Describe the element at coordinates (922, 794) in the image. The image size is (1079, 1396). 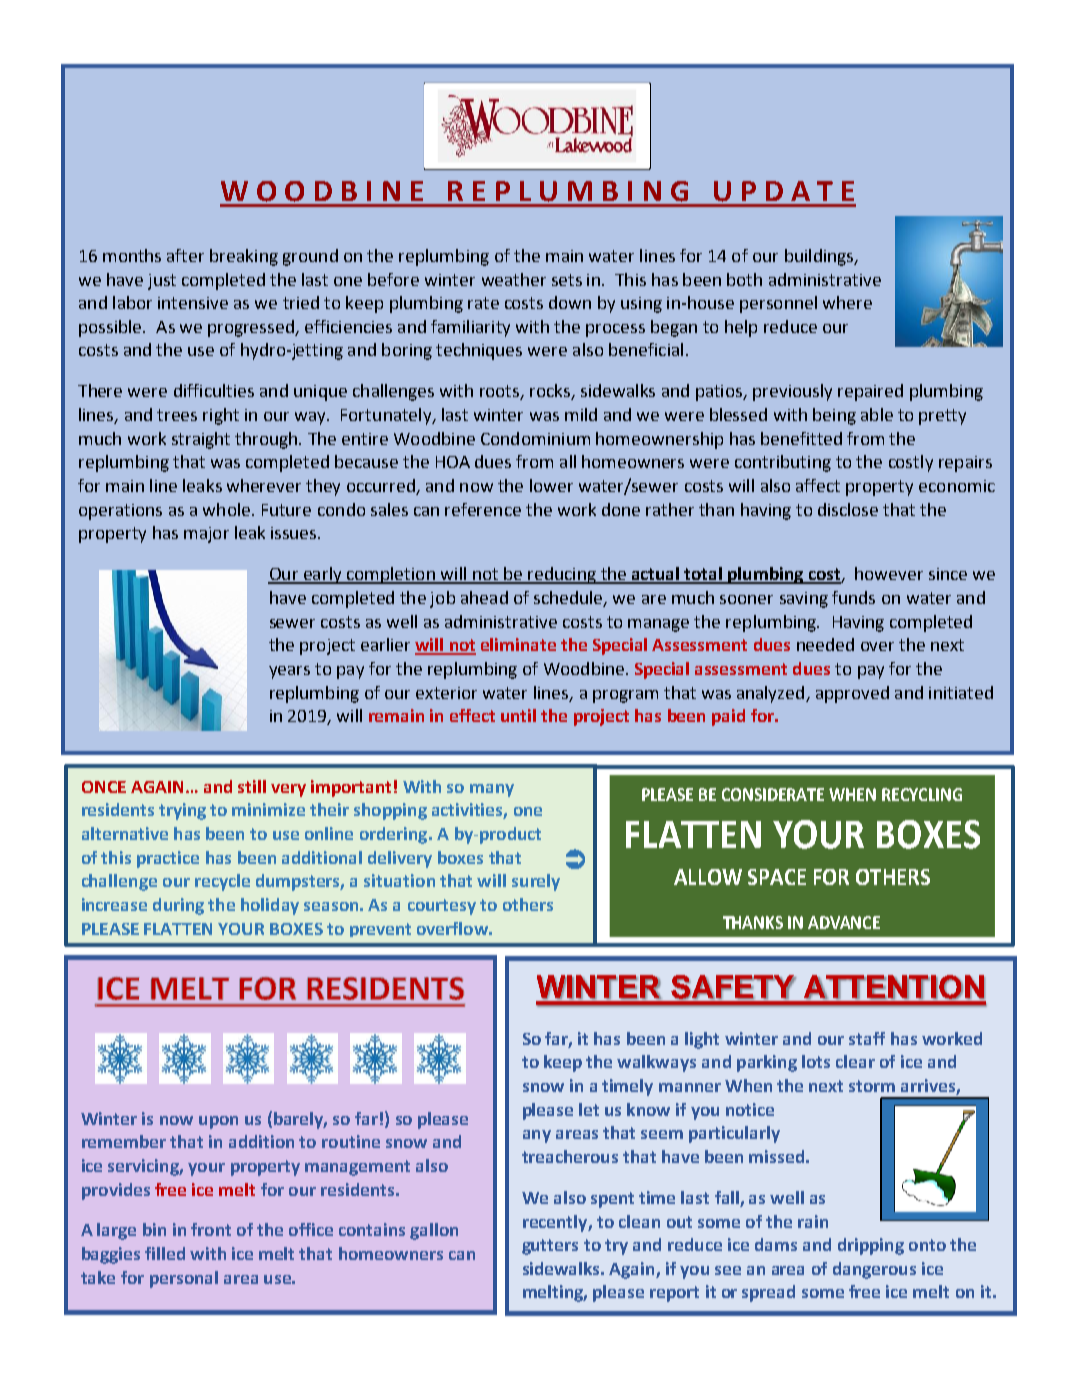
I see `RECYCLING` at that location.
